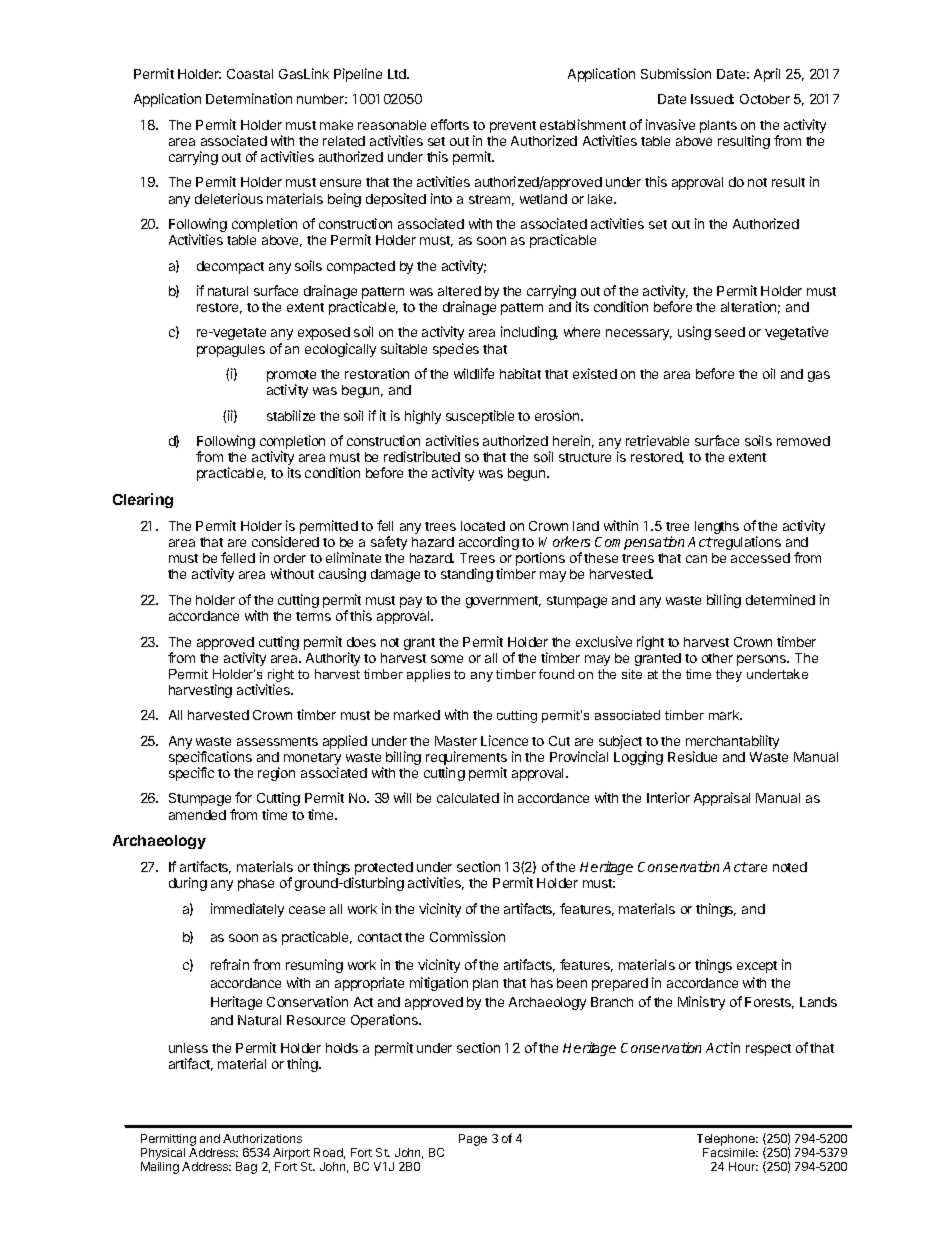  I want to click on Determination, so click(249, 98).
